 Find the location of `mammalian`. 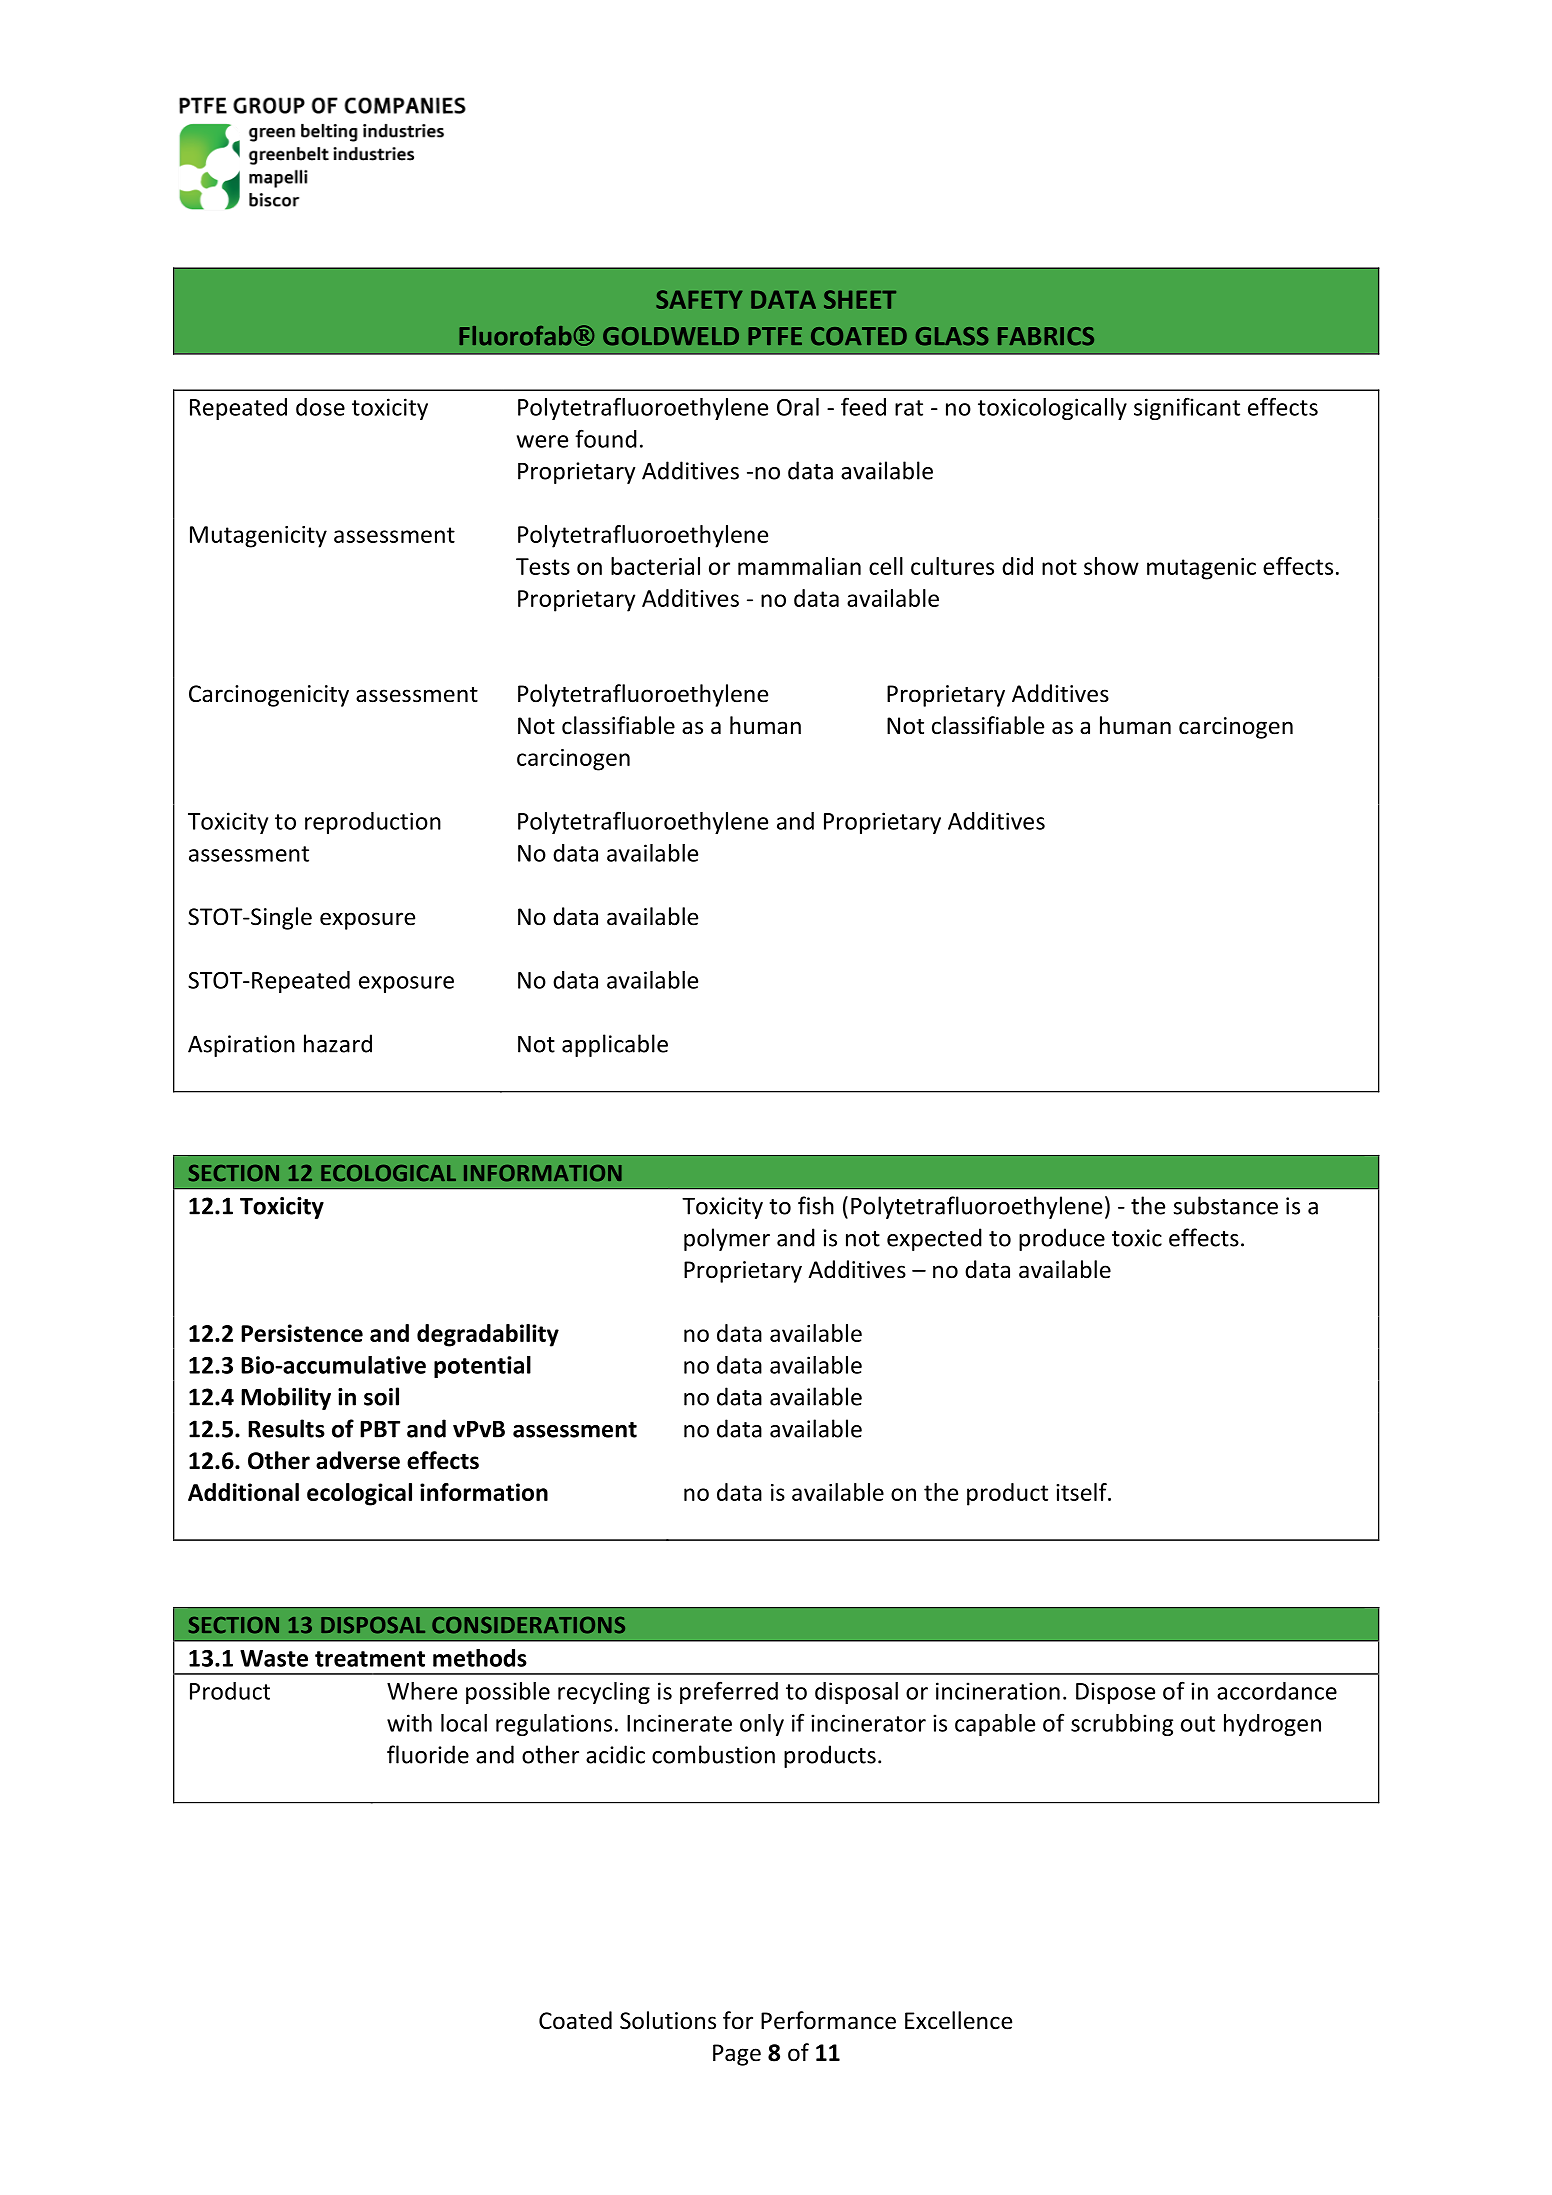

mammalian is located at coordinates (799, 566).
